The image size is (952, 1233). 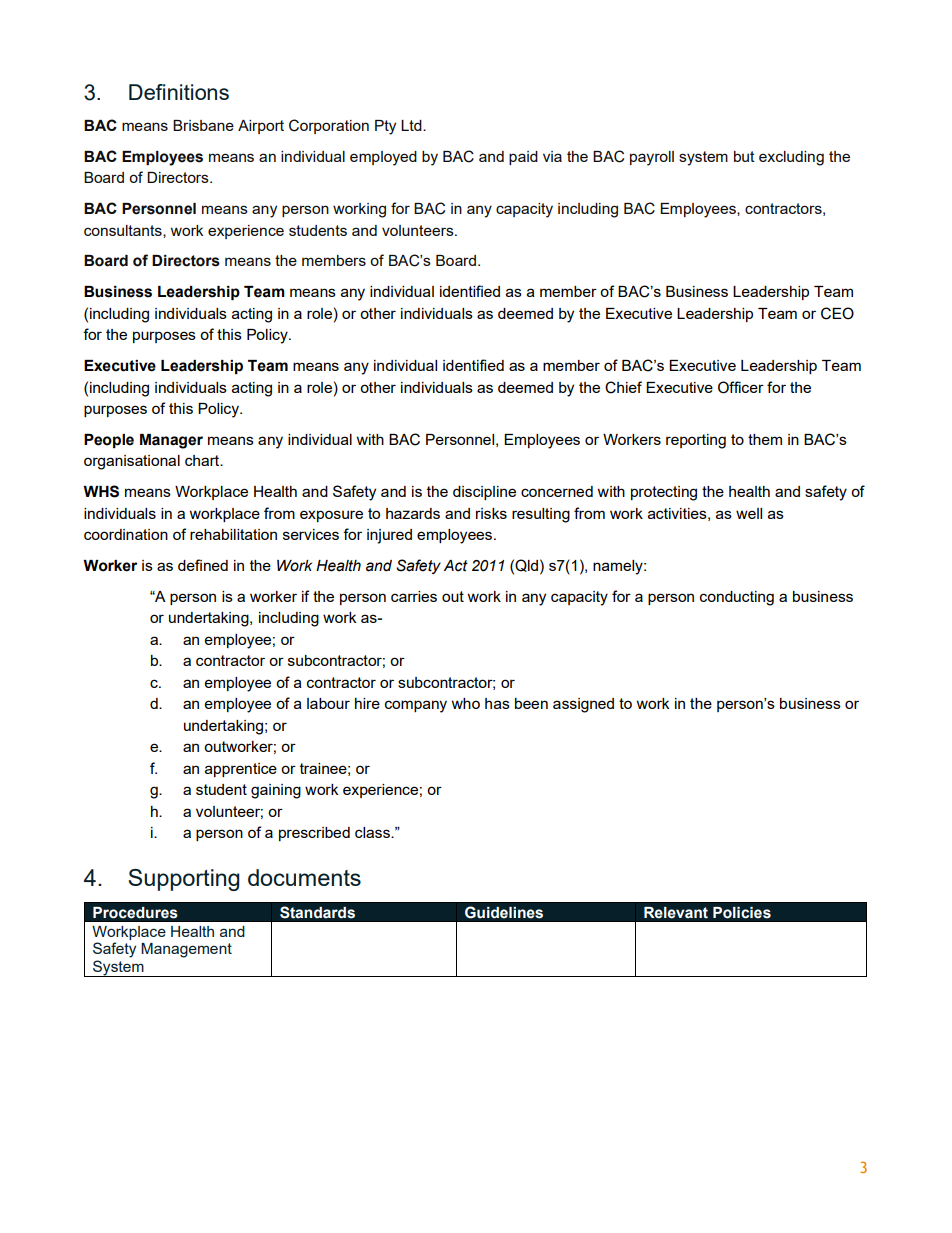 What do you see at coordinates (233, 534) in the screenshot?
I see `rehabilitation` at bounding box center [233, 534].
